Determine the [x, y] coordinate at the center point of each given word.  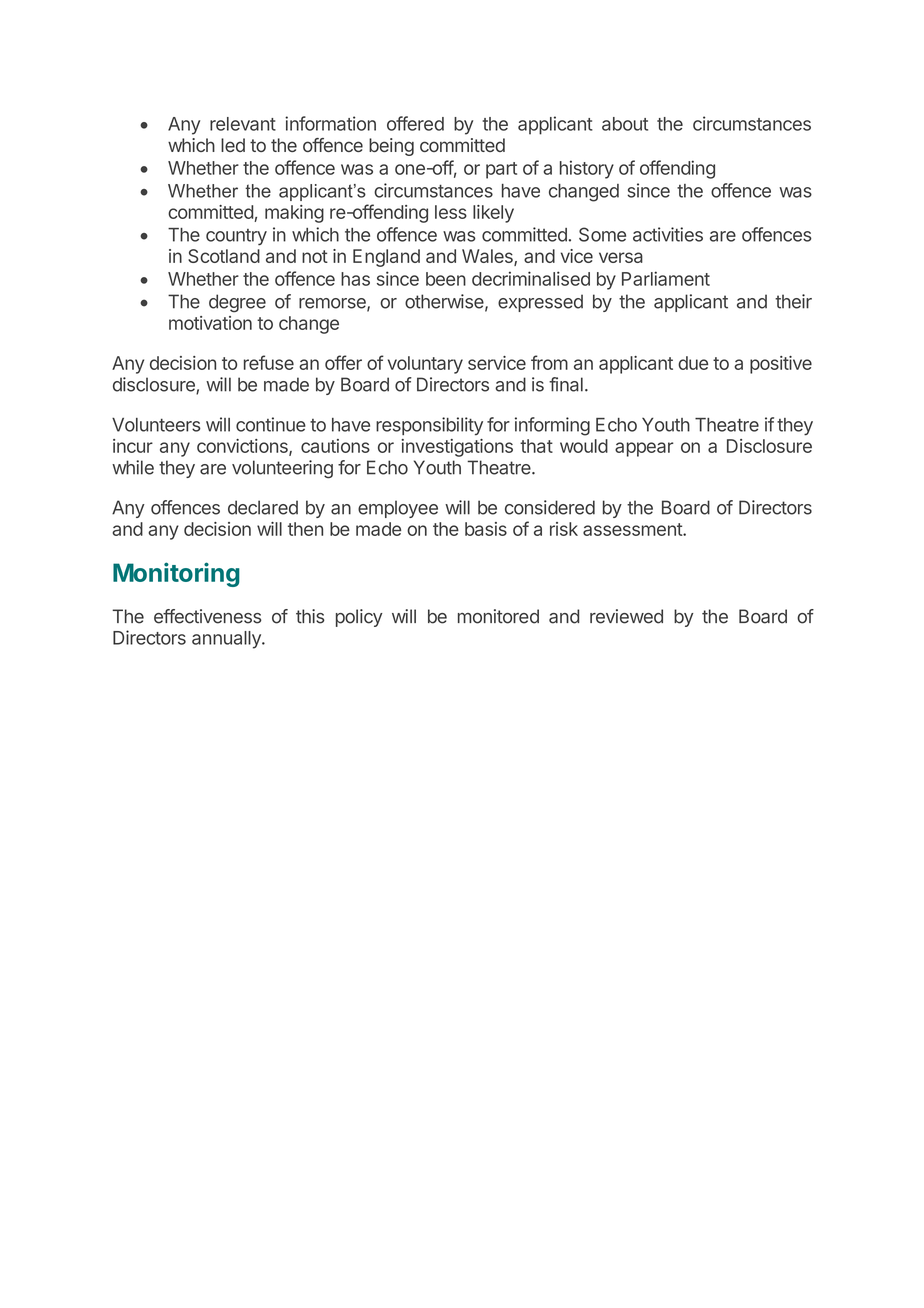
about [625, 124]
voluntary [425, 365]
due [693, 363]
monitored [498, 616]
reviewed [626, 616]
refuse [269, 362]
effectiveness [208, 616]
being [391, 147]
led [233, 145]
